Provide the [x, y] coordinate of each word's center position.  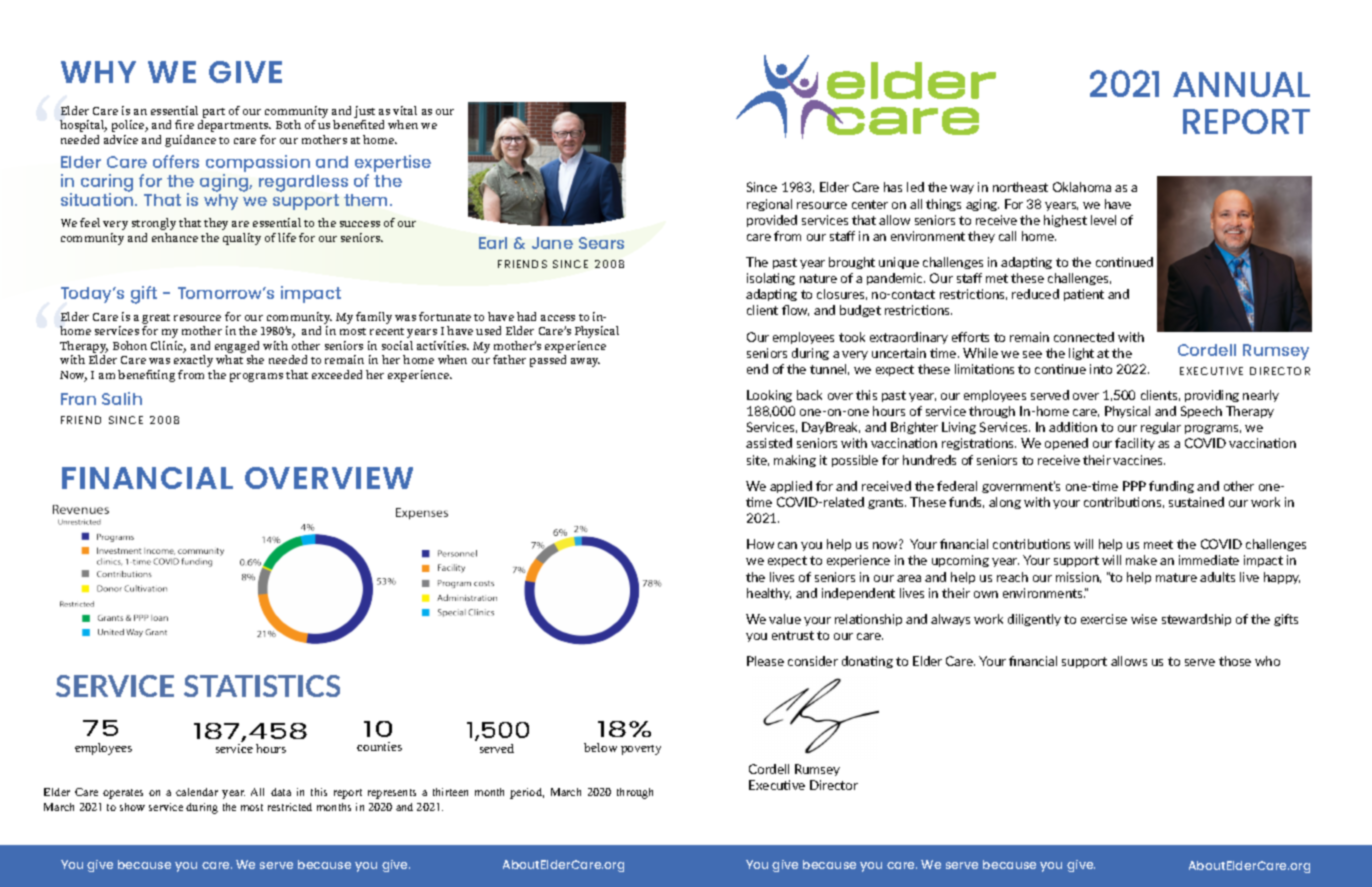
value [785, 619]
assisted [769, 443]
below [600, 747]
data [281, 792]
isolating [771, 279]
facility [1135, 444]
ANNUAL [1241, 84]
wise [1144, 619]
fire [184, 124]
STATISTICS [262, 686]
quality [242, 239]
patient [1084, 295]
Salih [122, 398]
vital [405, 110]
